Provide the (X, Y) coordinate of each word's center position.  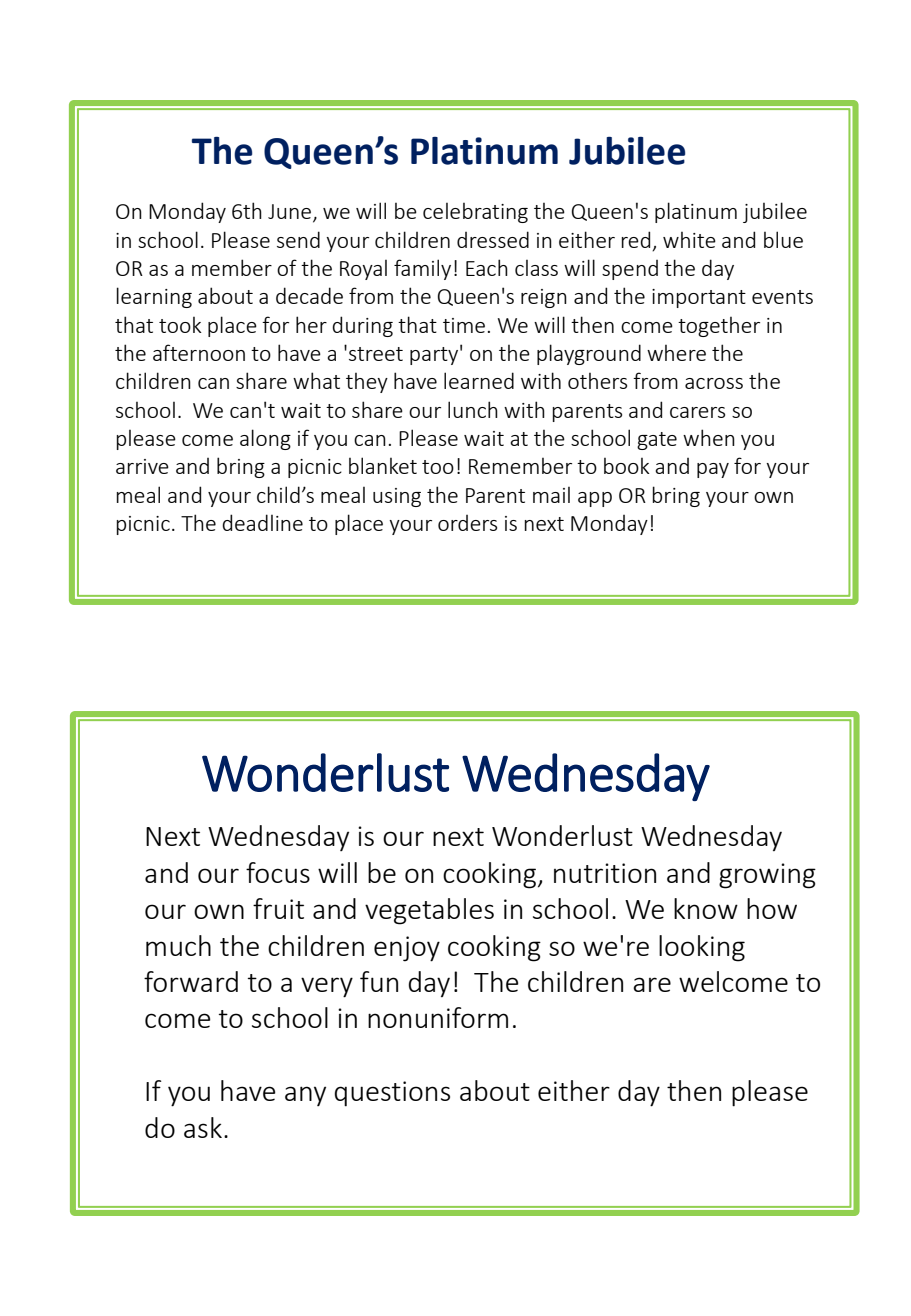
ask (203, 1127)
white (689, 240)
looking (702, 948)
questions (392, 1094)
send (298, 239)
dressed (493, 239)
